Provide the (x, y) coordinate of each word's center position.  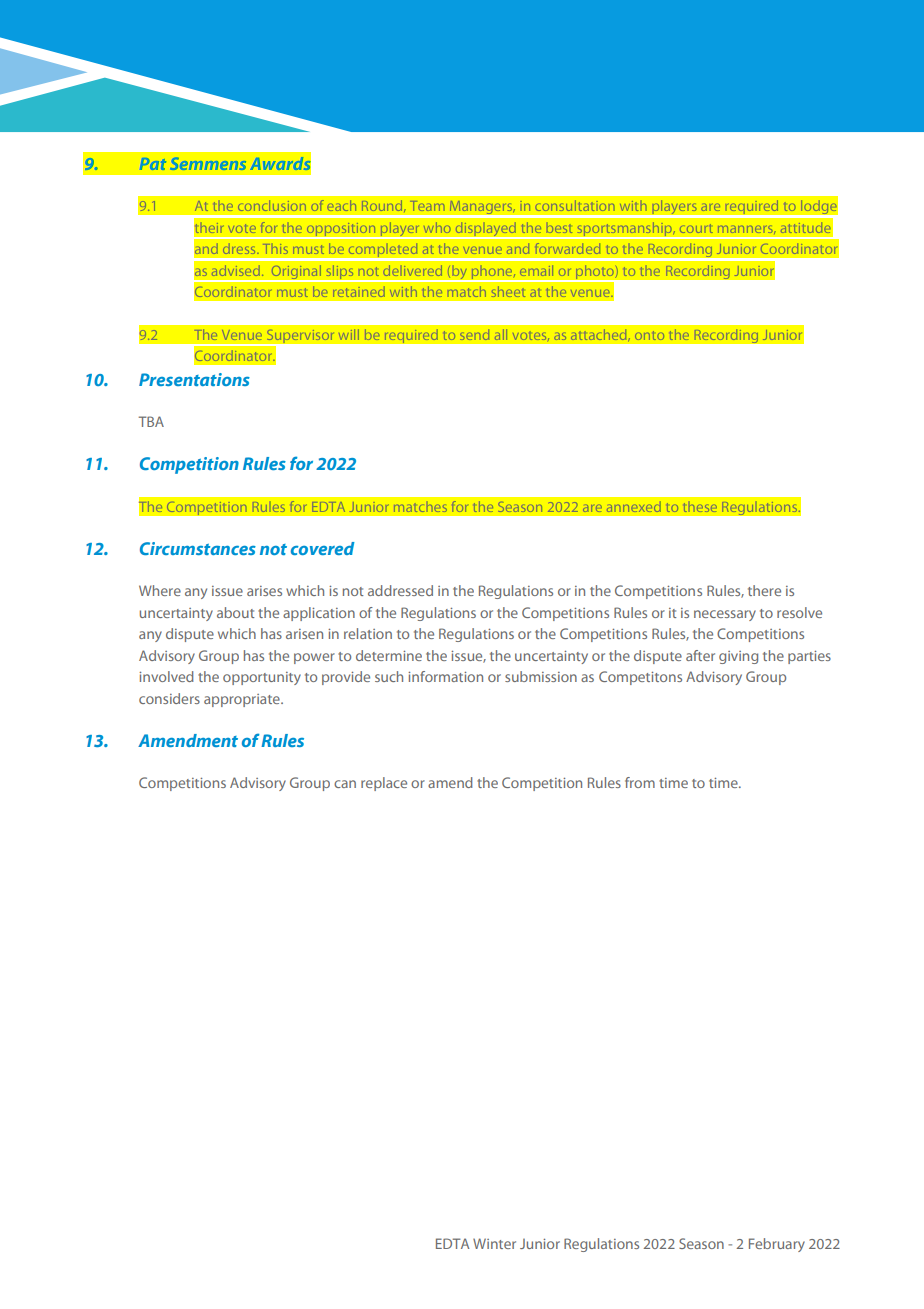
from (640, 782)
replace (384, 784)
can (345, 784)
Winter (494, 1243)
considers (169, 698)
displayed (485, 230)
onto (649, 335)
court (696, 228)
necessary (725, 615)
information (445, 676)
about (235, 612)
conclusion (272, 205)
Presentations (194, 379)
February (777, 1245)
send (475, 335)
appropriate (243, 700)
